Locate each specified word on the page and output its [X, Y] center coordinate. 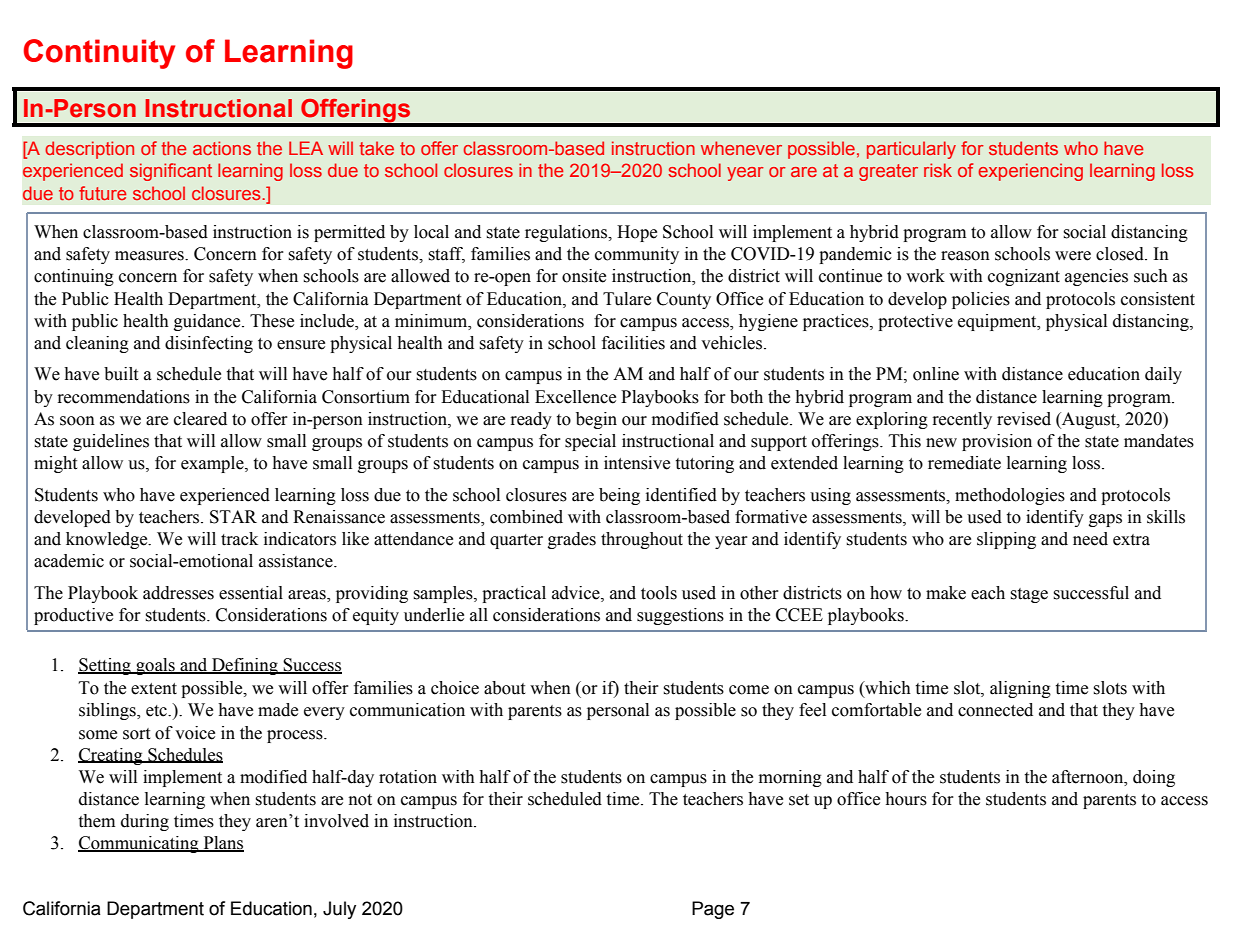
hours [906, 799]
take [376, 148]
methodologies [1010, 496]
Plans [222, 844]
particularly [911, 150]
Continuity [99, 54]
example [213, 464]
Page [713, 910]
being [619, 496]
